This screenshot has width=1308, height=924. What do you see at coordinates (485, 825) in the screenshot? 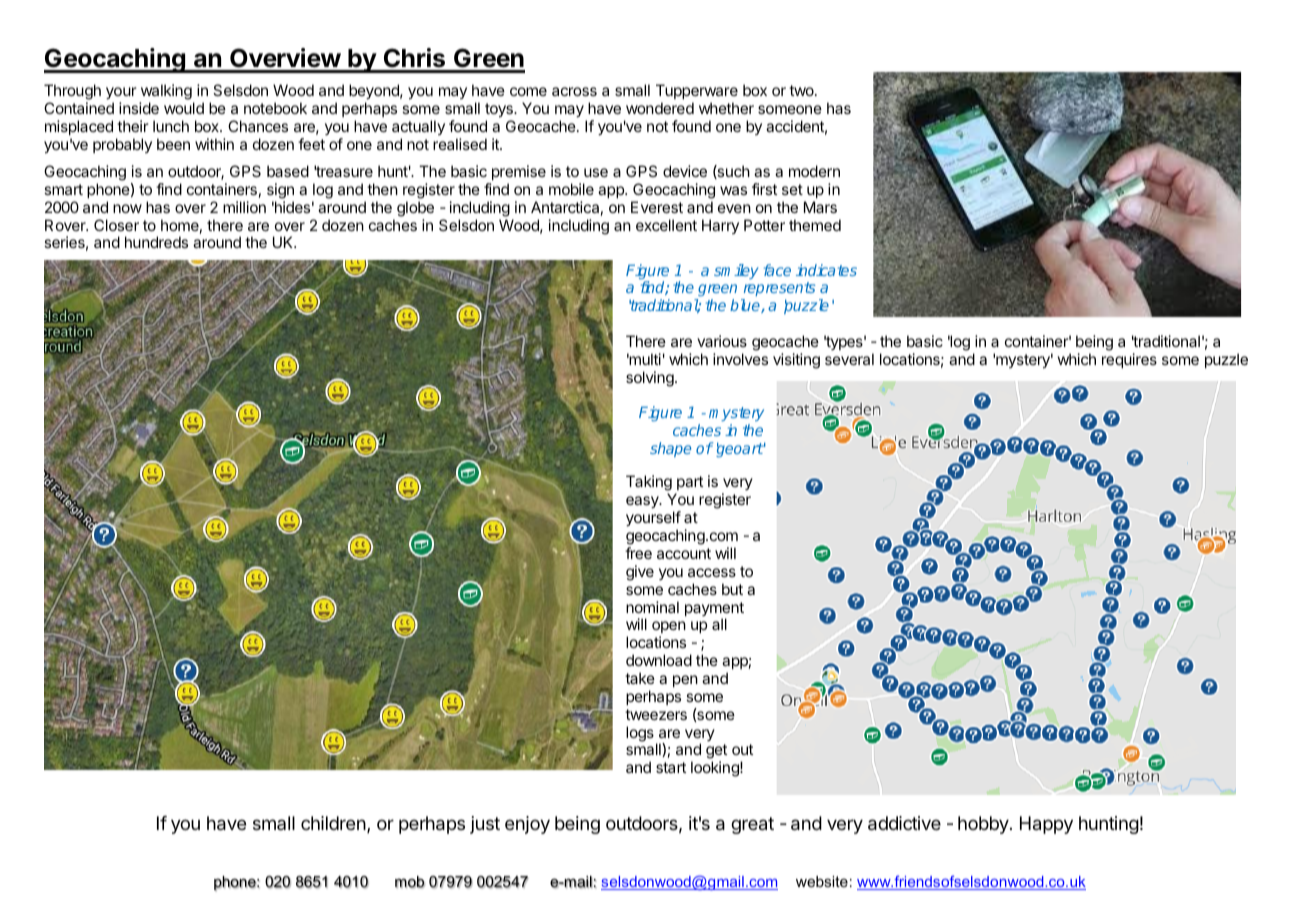
I see `just` at bounding box center [485, 825].
